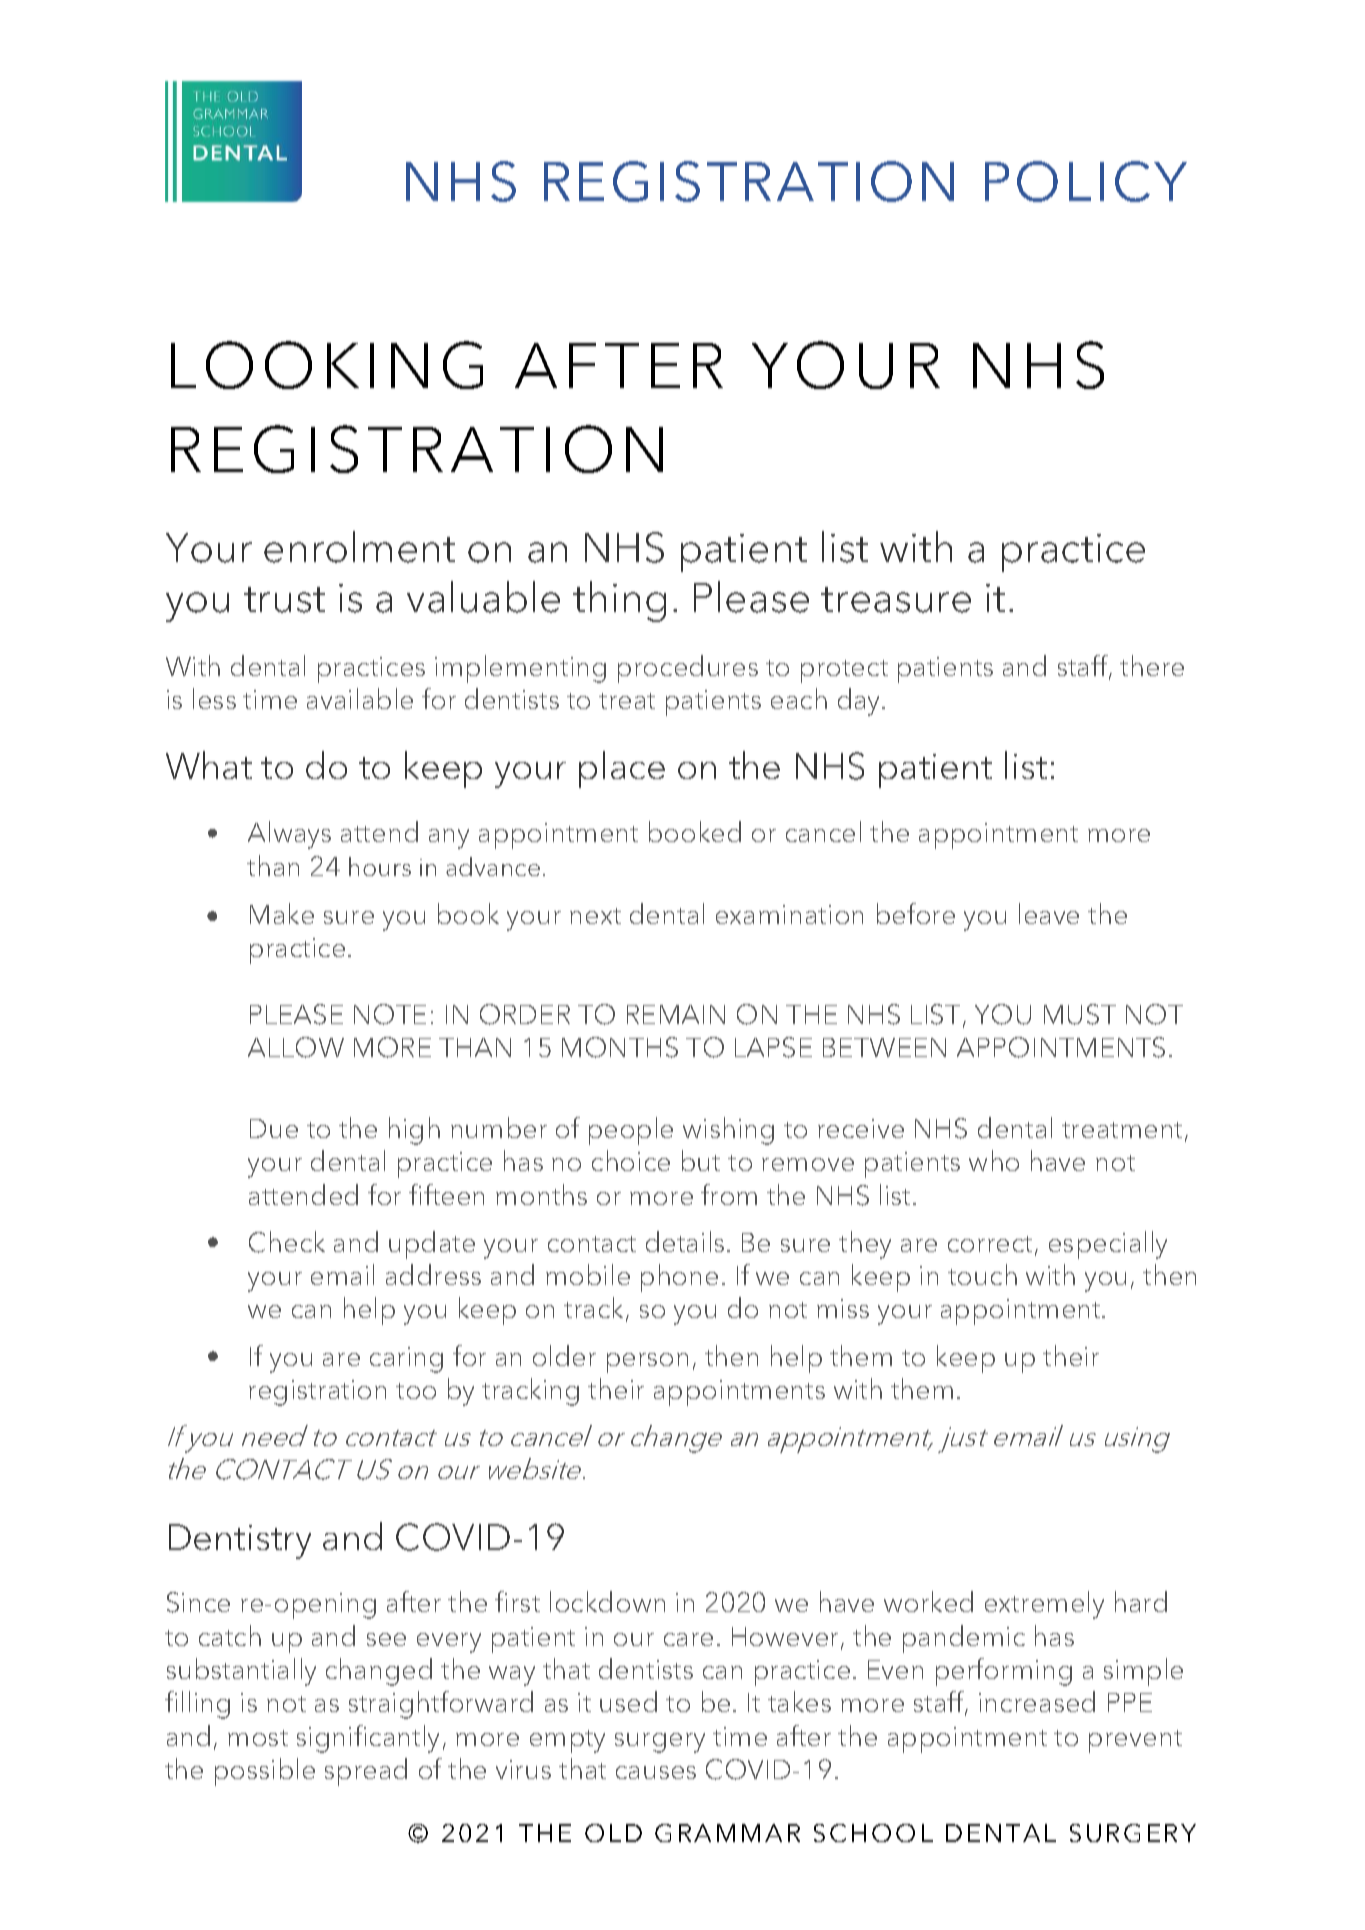 The image size is (1365, 1930). I want to click on person, so click(647, 1363).
